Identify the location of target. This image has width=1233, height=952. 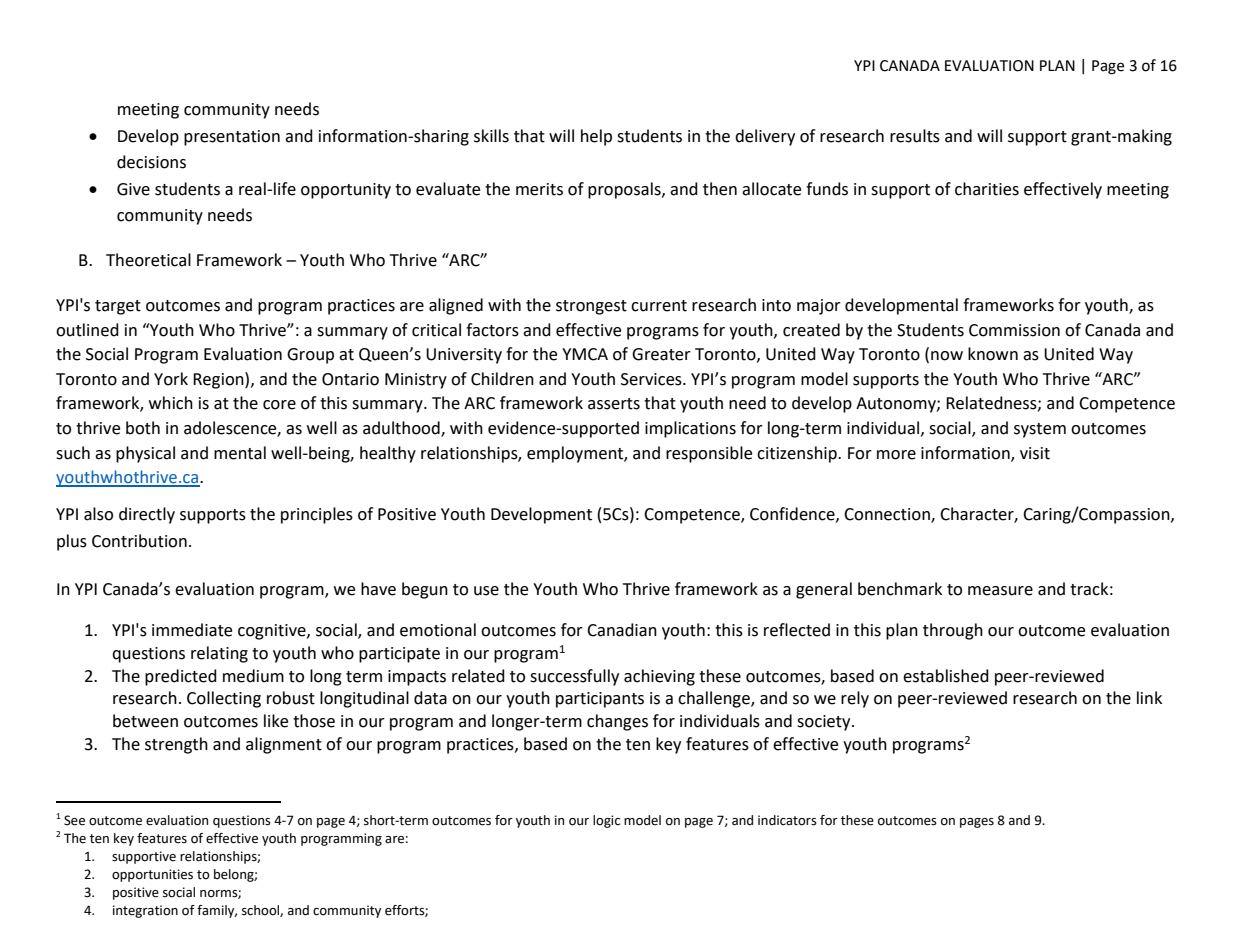
(118, 307).
